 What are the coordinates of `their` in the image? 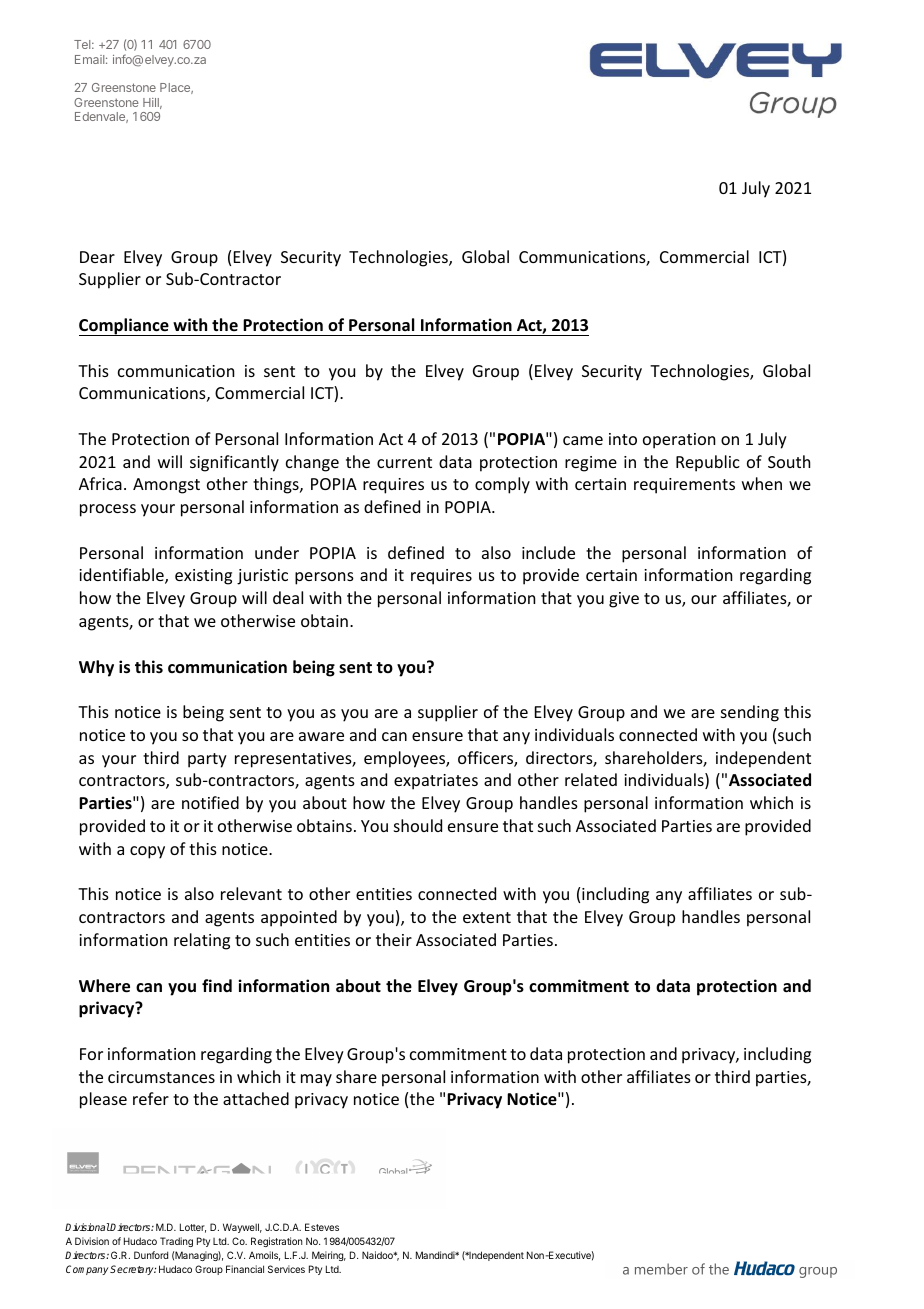 It's located at (394, 939).
